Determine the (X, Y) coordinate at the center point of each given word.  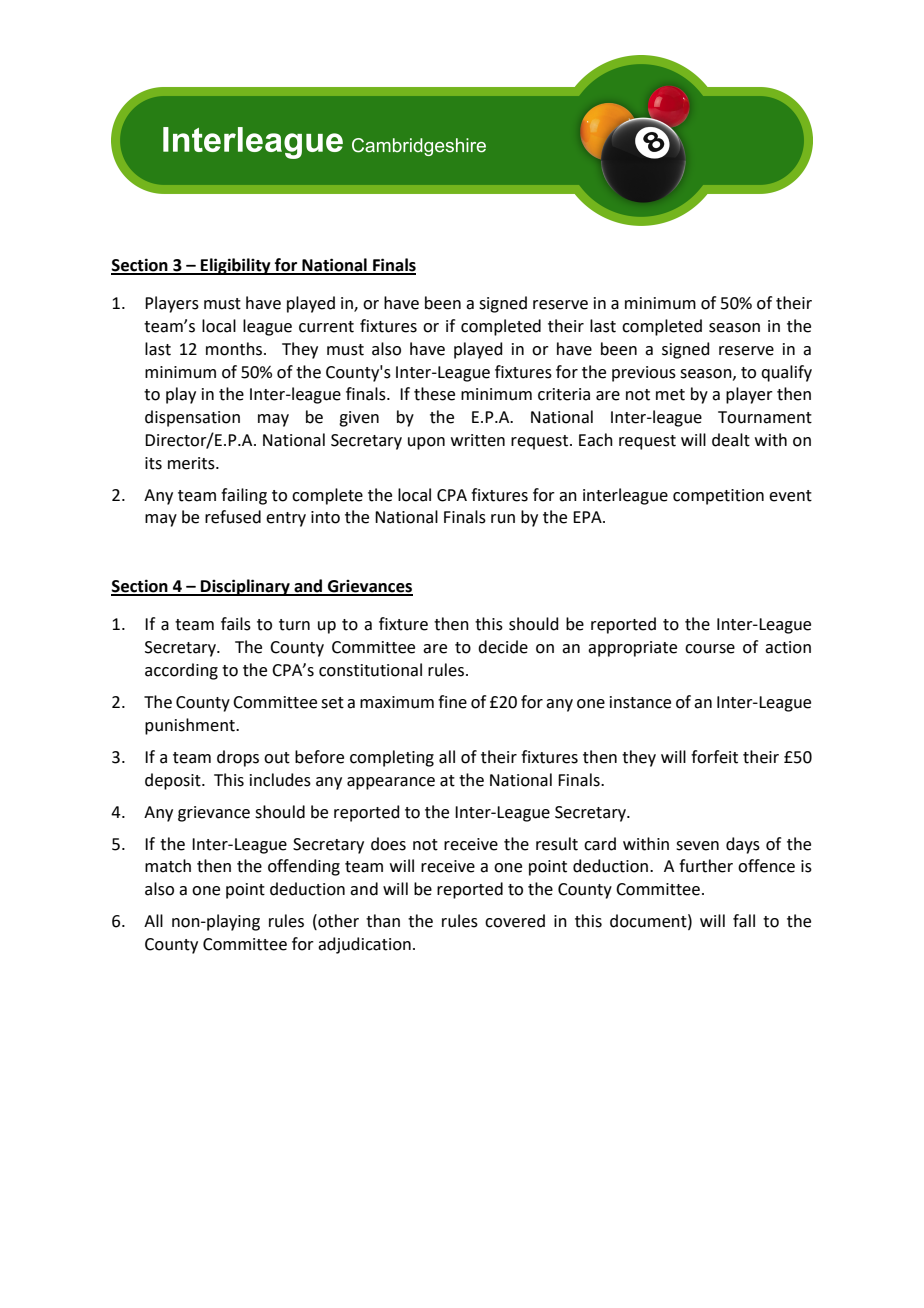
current (326, 327)
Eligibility (236, 266)
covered (515, 921)
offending (304, 867)
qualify (786, 373)
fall (744, 921)
